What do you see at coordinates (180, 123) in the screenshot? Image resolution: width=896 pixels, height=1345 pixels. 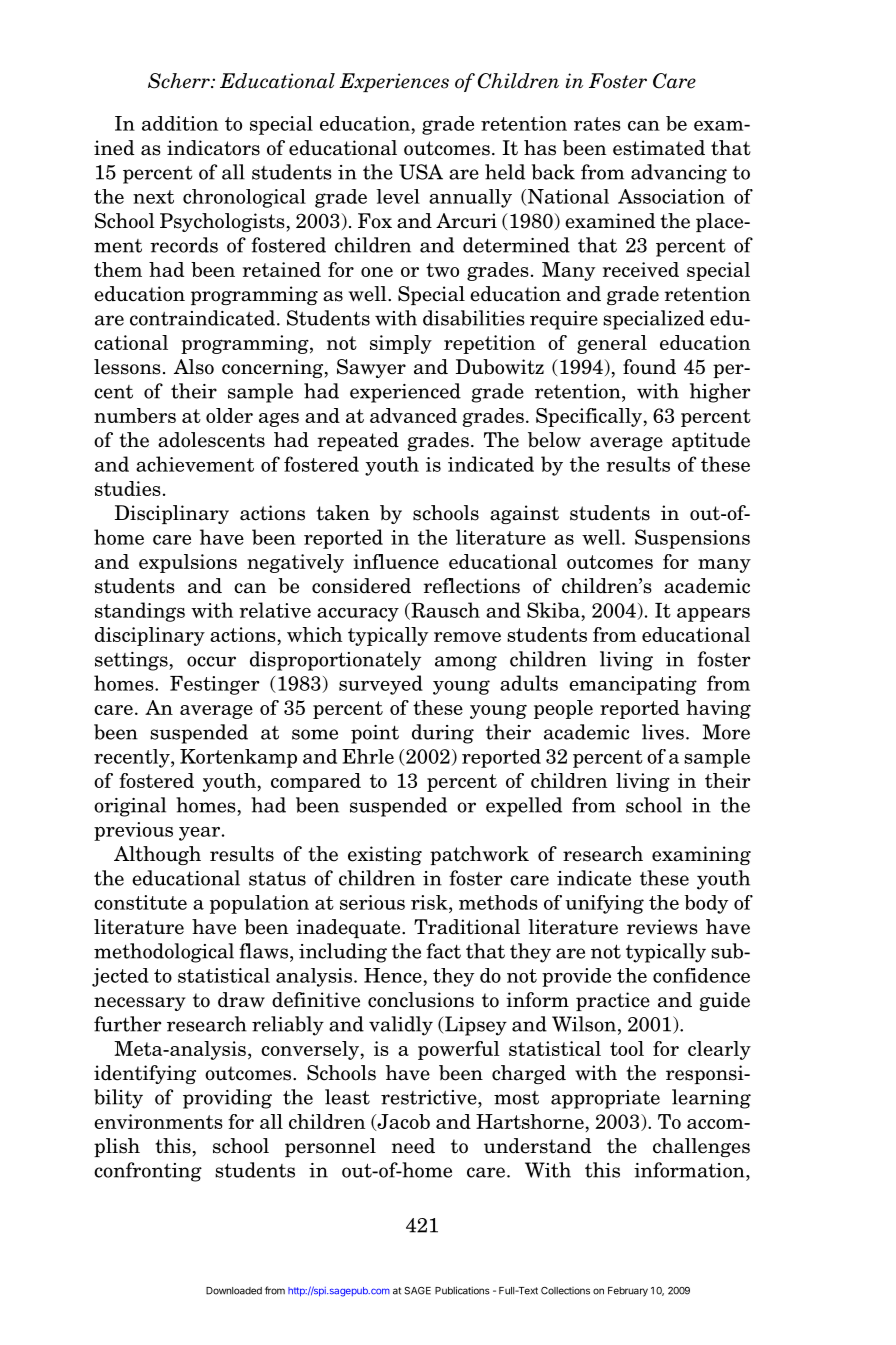 I see `addition` at bounding box center [180, 123].
